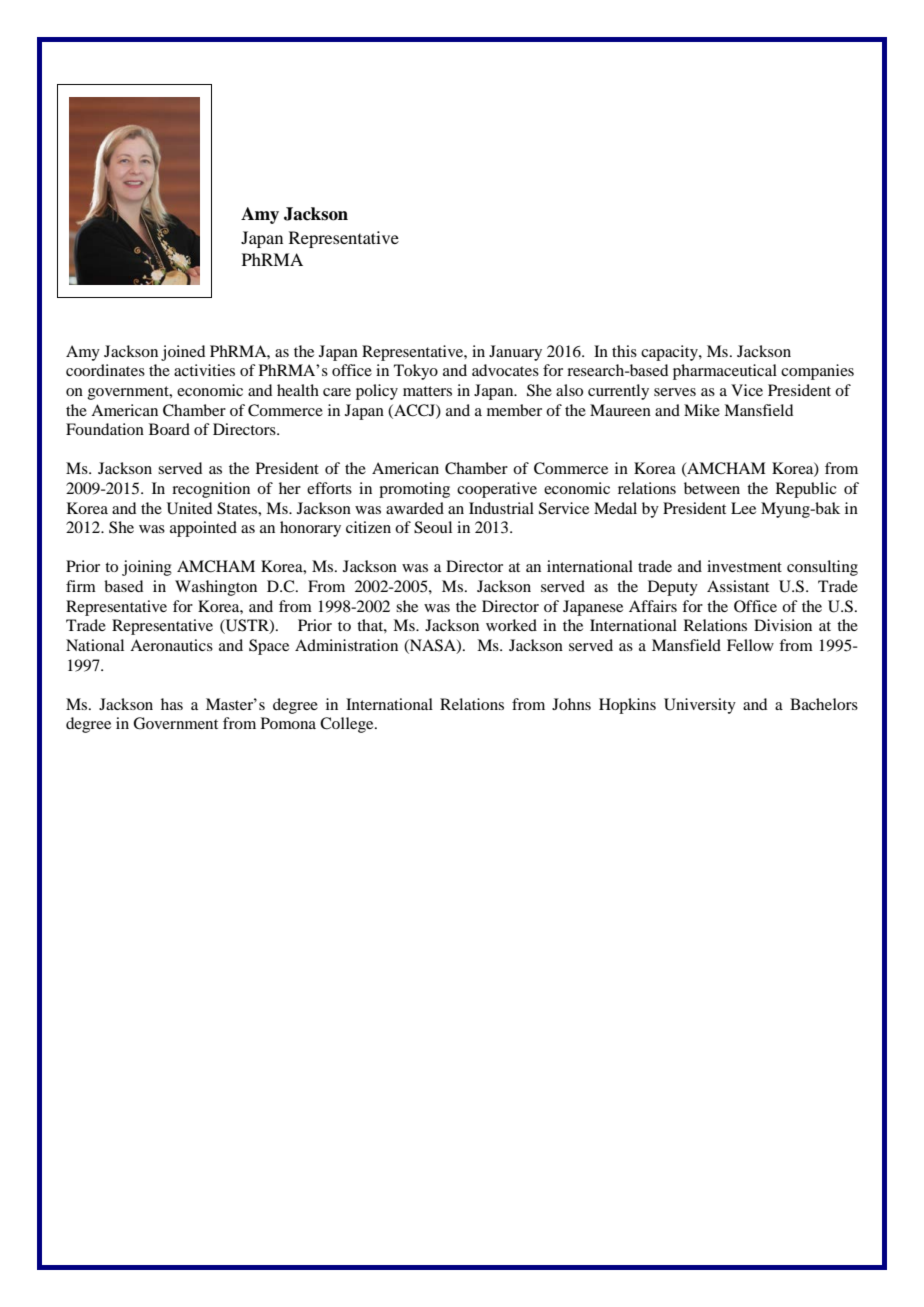 The image size is (924, 1307). Describe the element at coordinates (700, 706) in the page. I see `University` at that location.
